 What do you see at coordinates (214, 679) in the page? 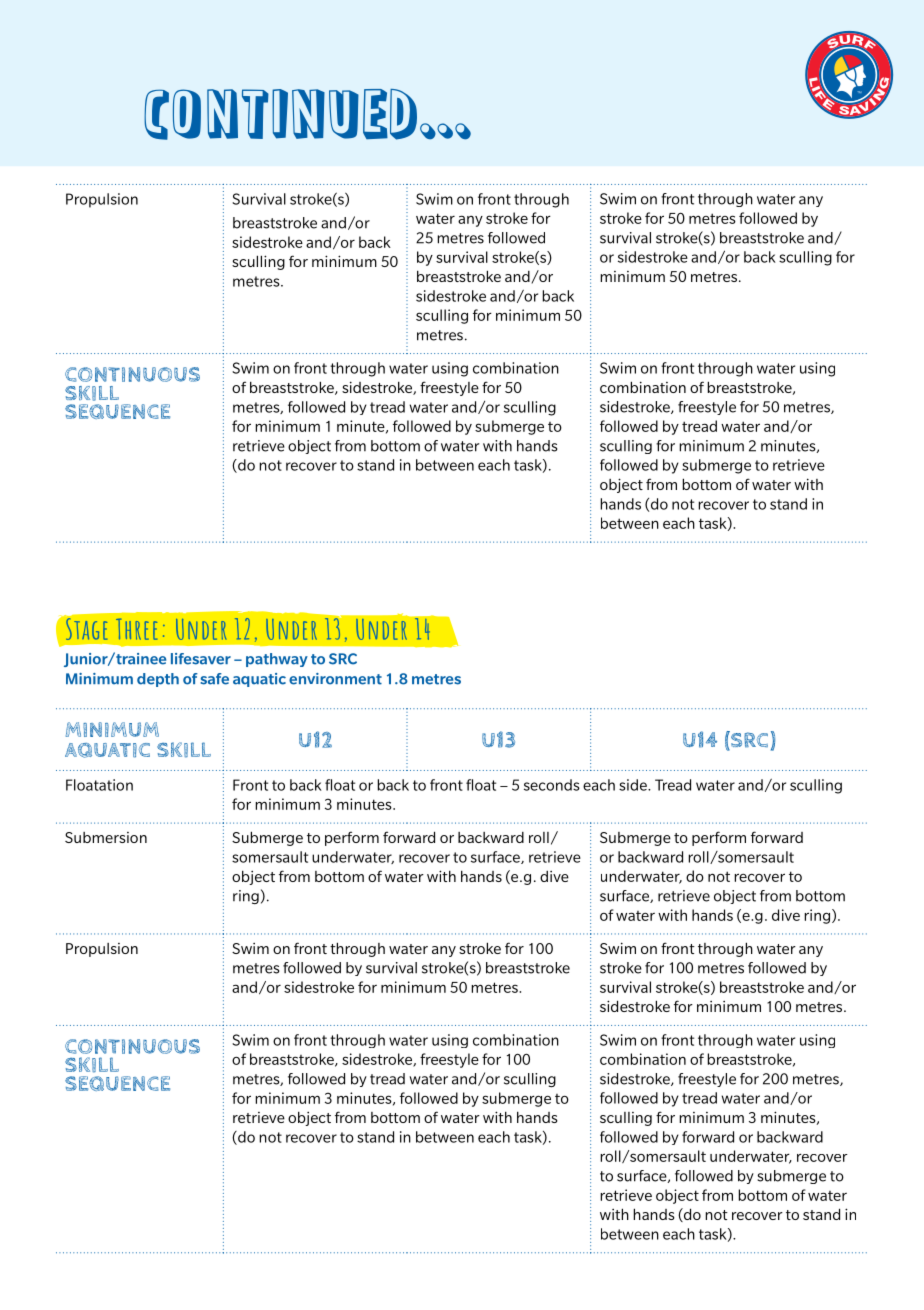
I see `safe` at bounding box center [214, 679].
